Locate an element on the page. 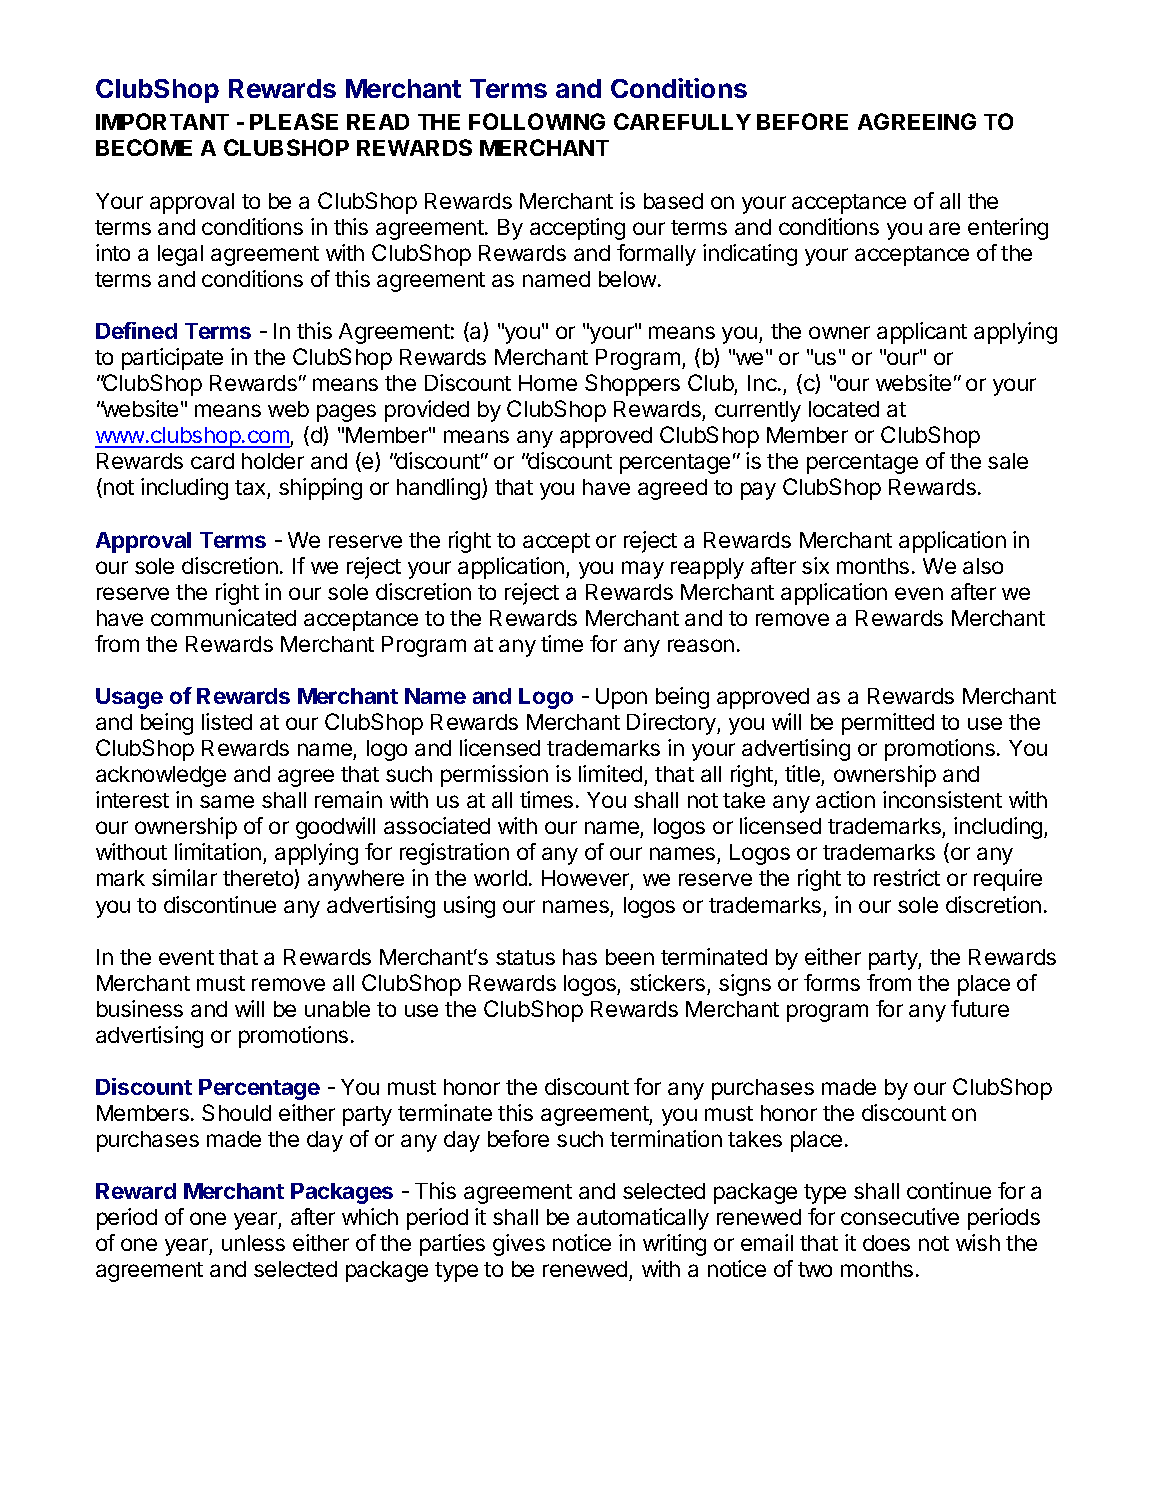  FOLLOWING is located at coordinates (537, 121).
